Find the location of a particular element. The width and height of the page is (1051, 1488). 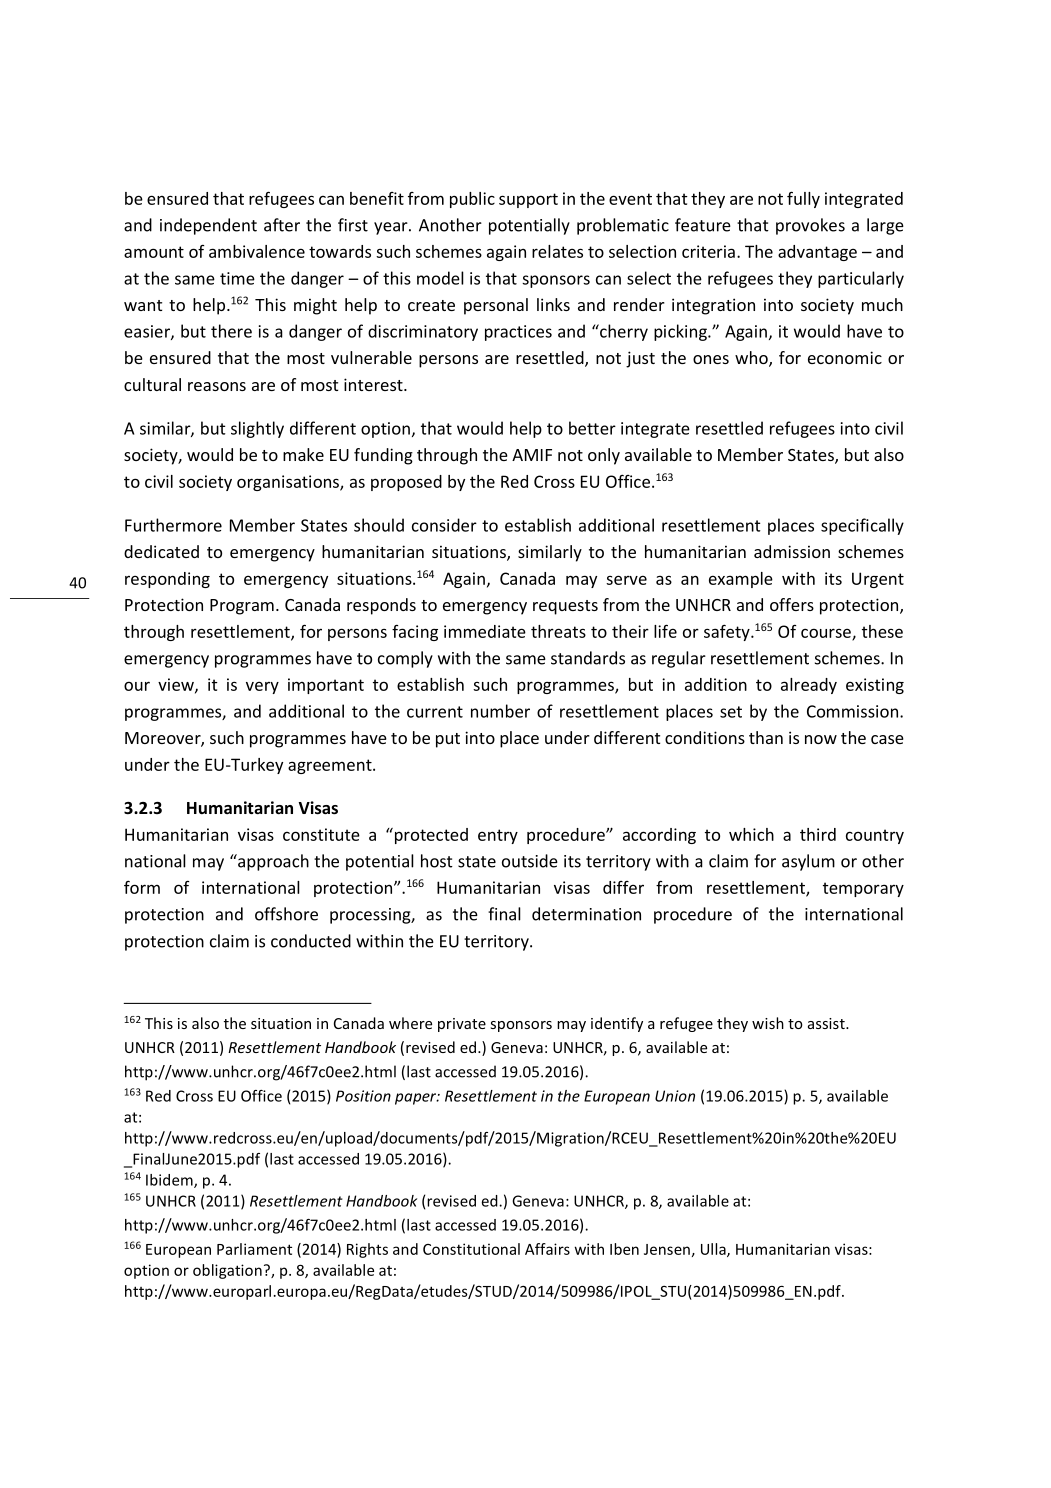

outside is located at coordinates (530, 861).
